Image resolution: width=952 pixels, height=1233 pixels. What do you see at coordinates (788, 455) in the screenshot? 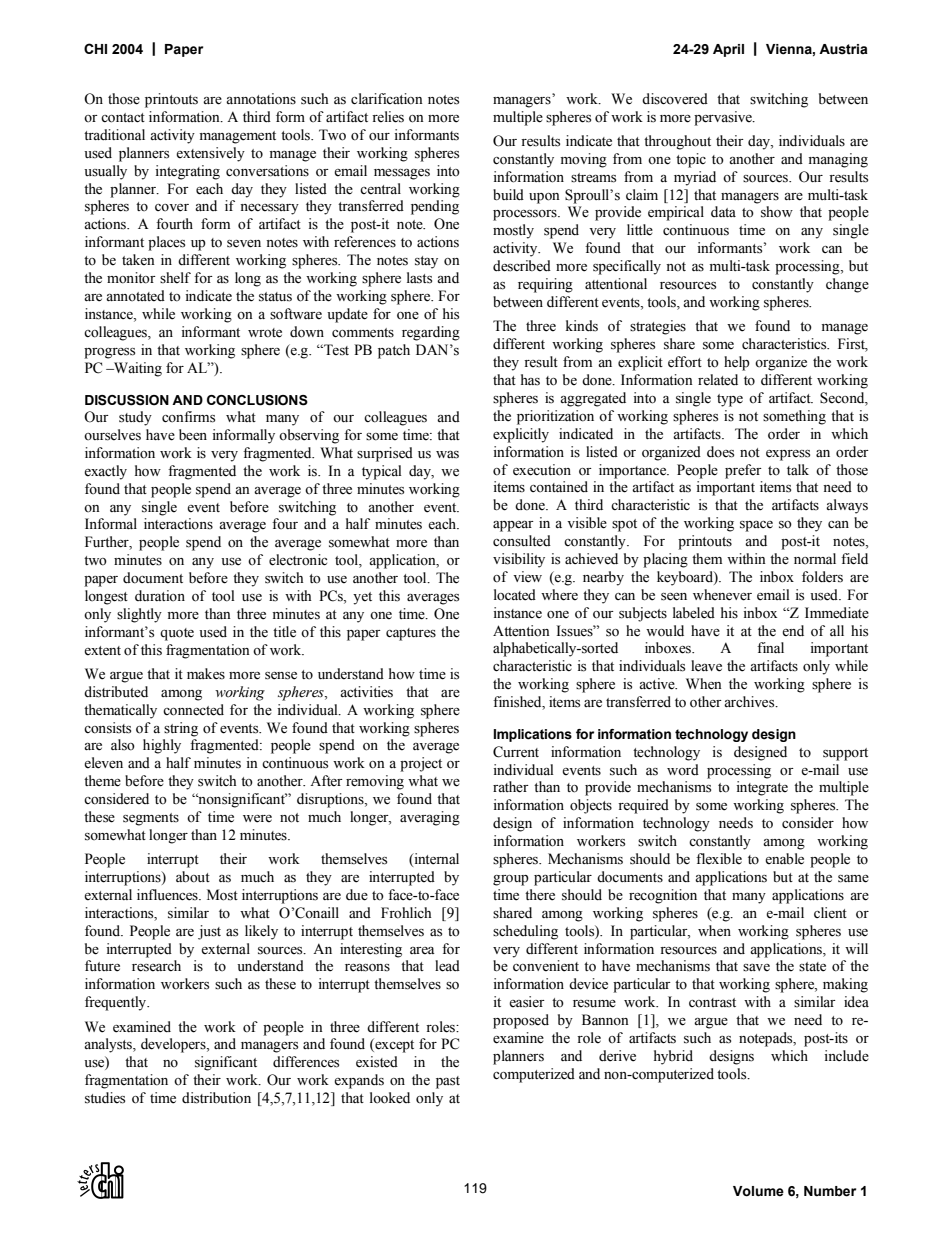
I see `express` at bounding box center [788, 455].
